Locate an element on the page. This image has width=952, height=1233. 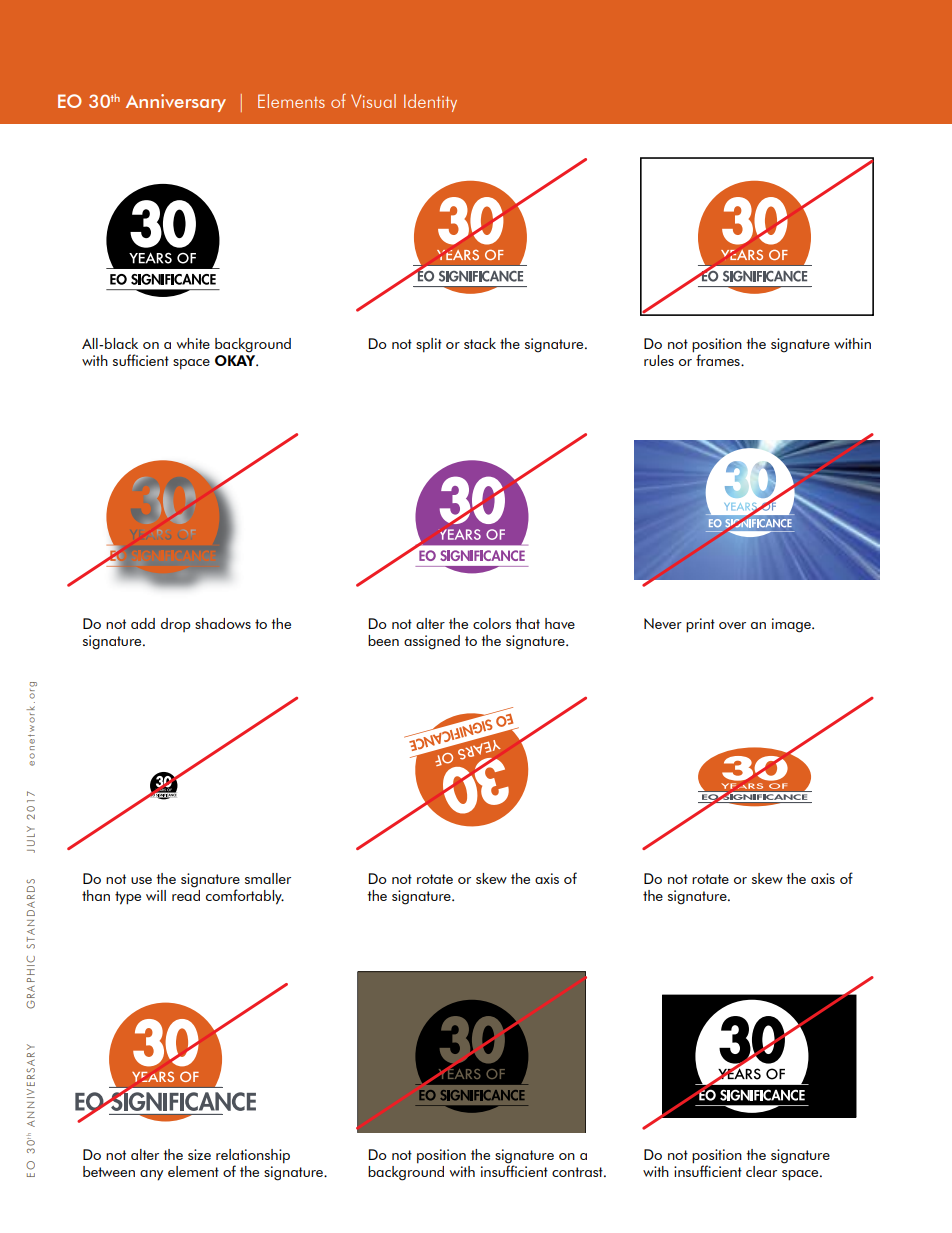
use is located at coordinates (141, 880).
